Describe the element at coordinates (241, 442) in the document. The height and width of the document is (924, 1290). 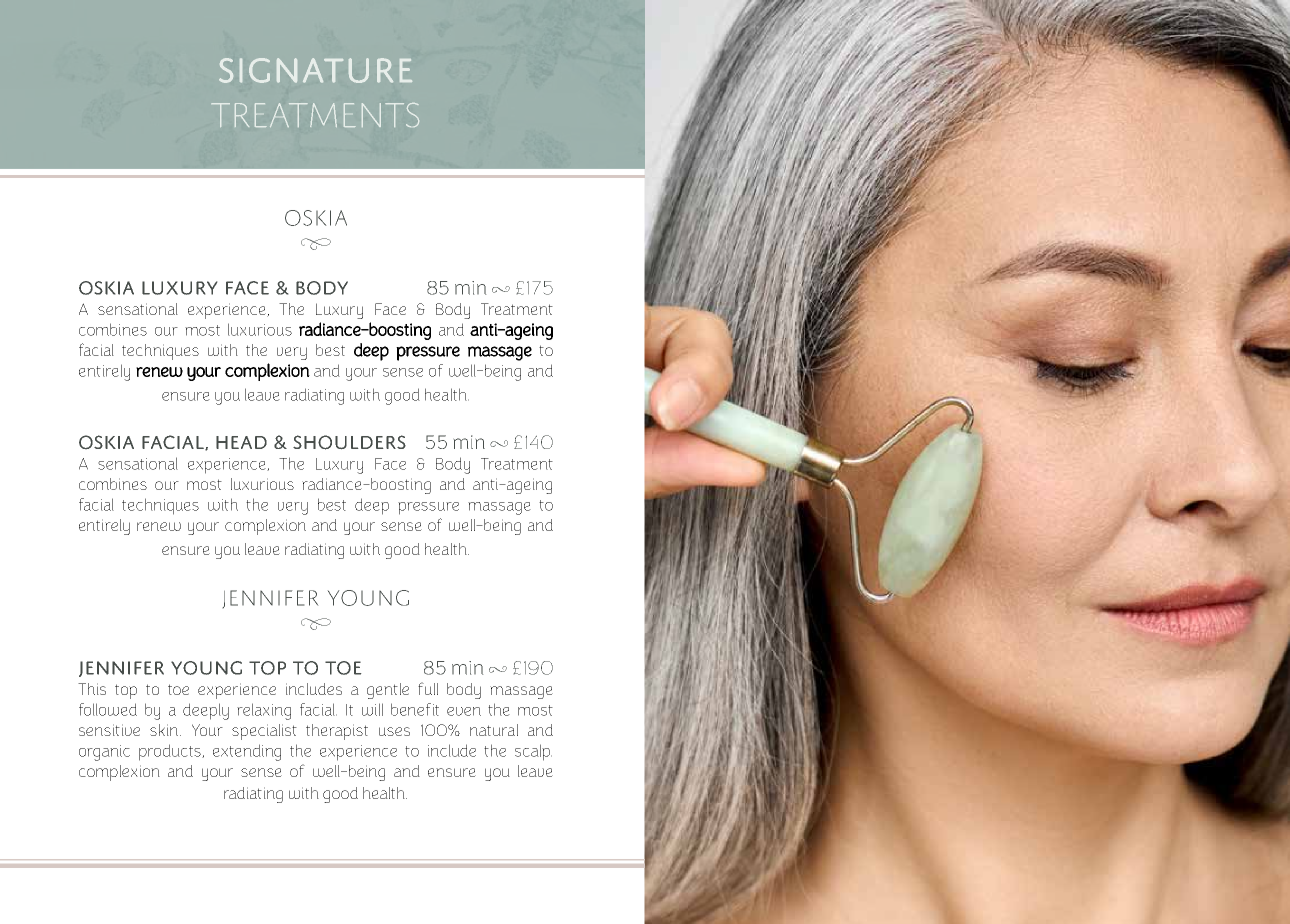
I see `head` at that location.
